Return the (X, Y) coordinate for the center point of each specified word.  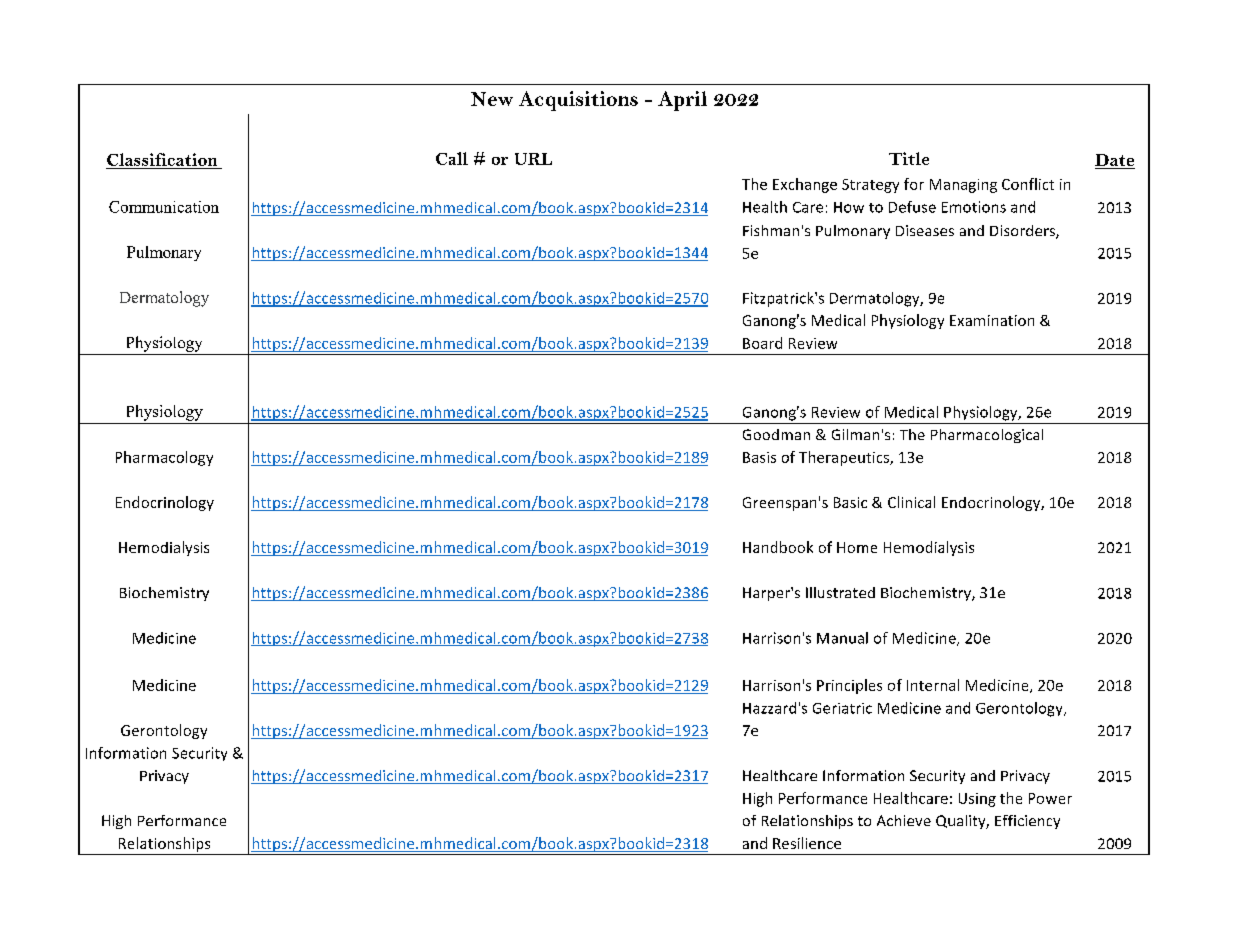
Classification (162, 159)
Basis (759, 457)
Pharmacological (987, 436)
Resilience (807, 843)
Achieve (904, 820)
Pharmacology (164, 458)
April (682, 101)
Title (909, 158)
